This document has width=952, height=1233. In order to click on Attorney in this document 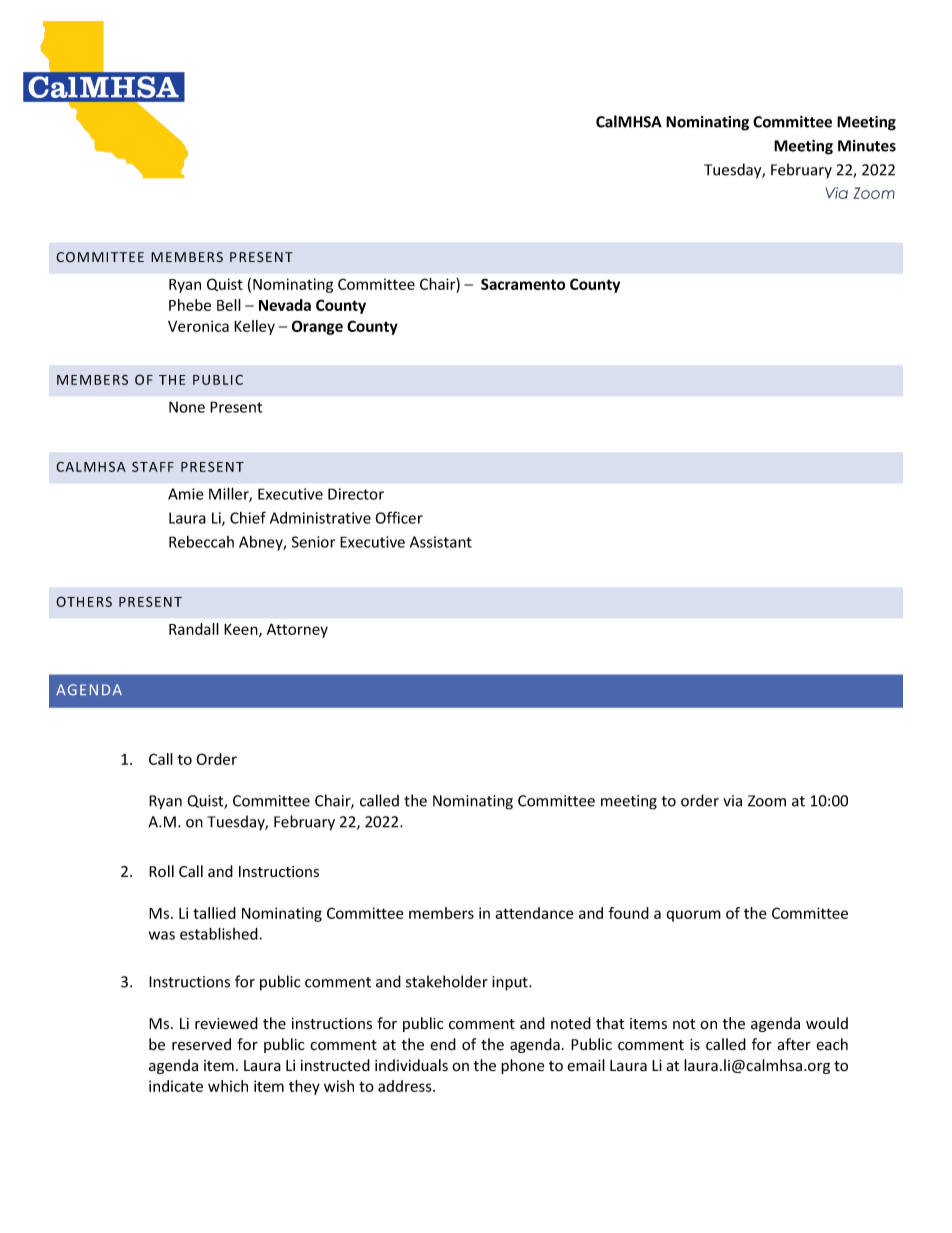, I will do `click(297, 630)`.
